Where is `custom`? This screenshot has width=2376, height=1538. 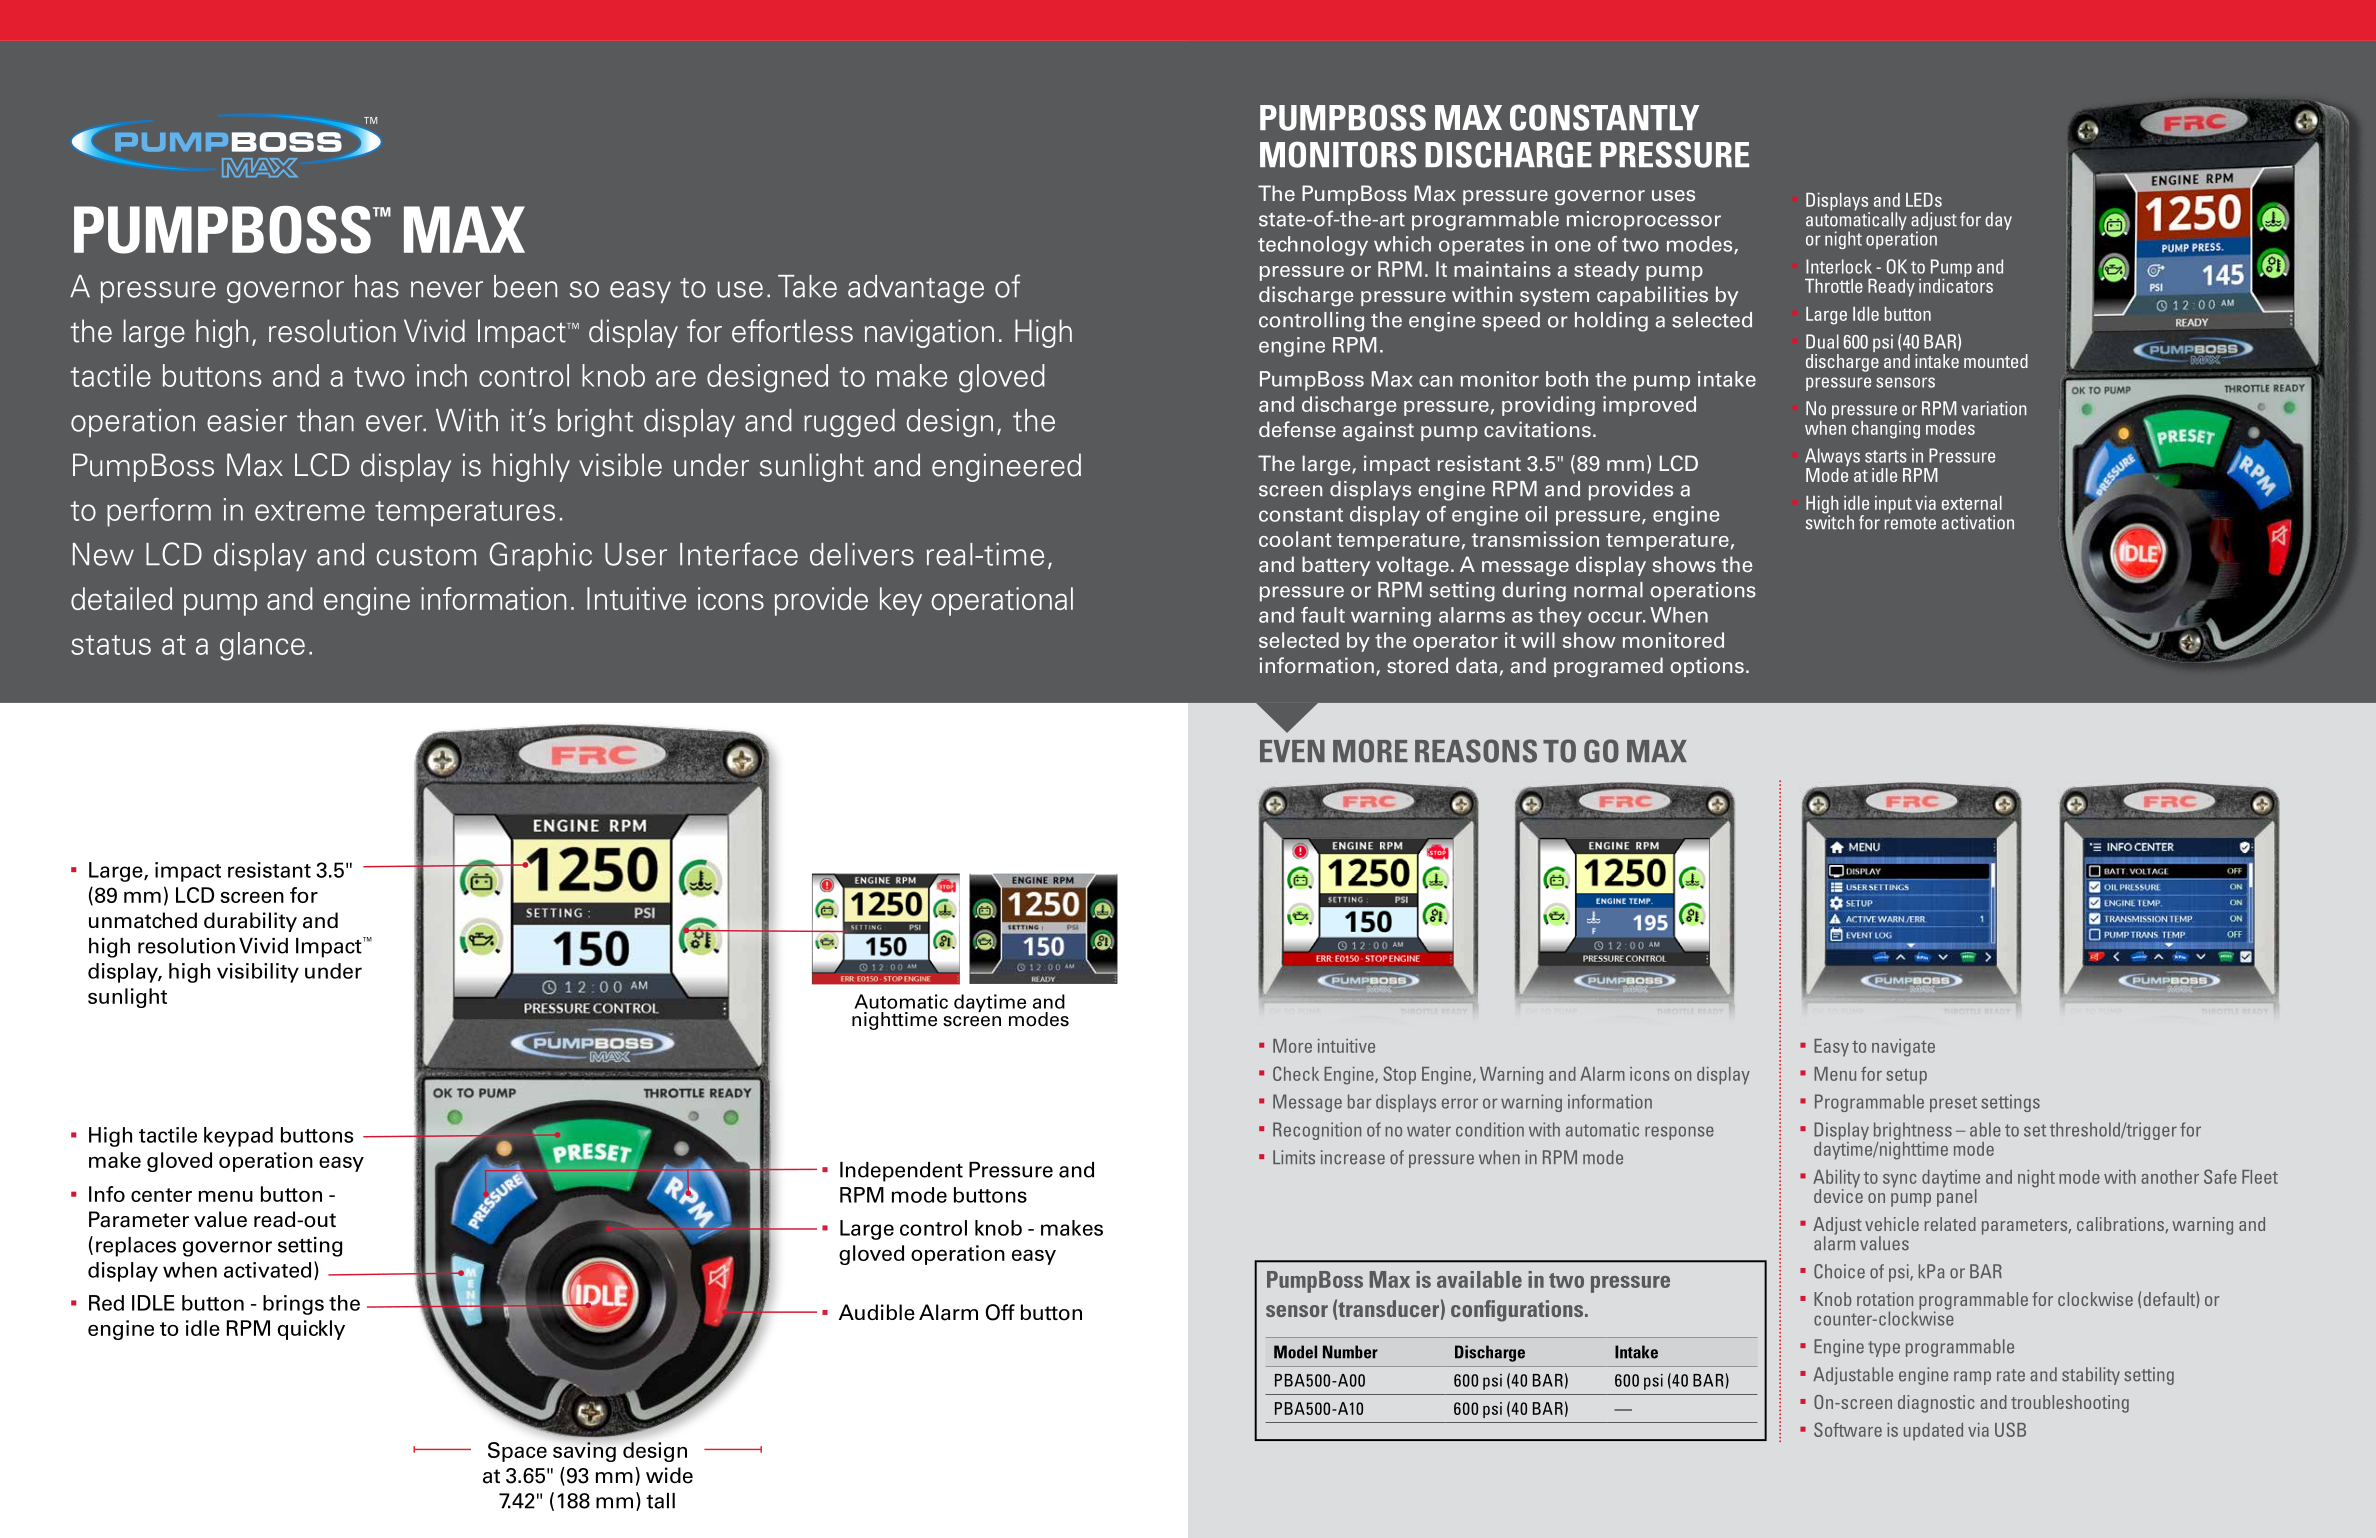 custom is located at coordinates (426, 556).
